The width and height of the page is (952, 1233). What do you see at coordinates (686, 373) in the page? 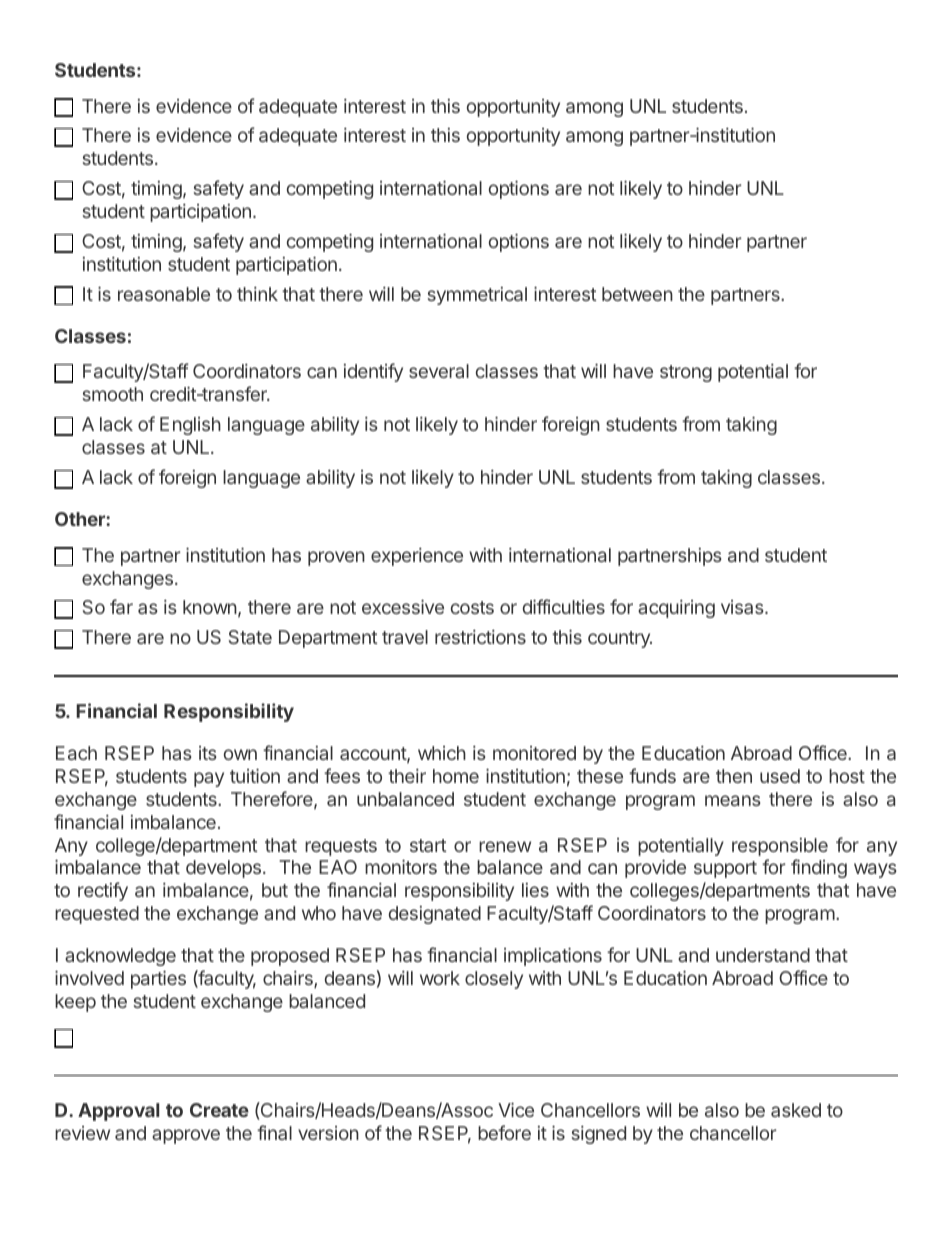
I see `strong` at bounding box center [686, 373].
